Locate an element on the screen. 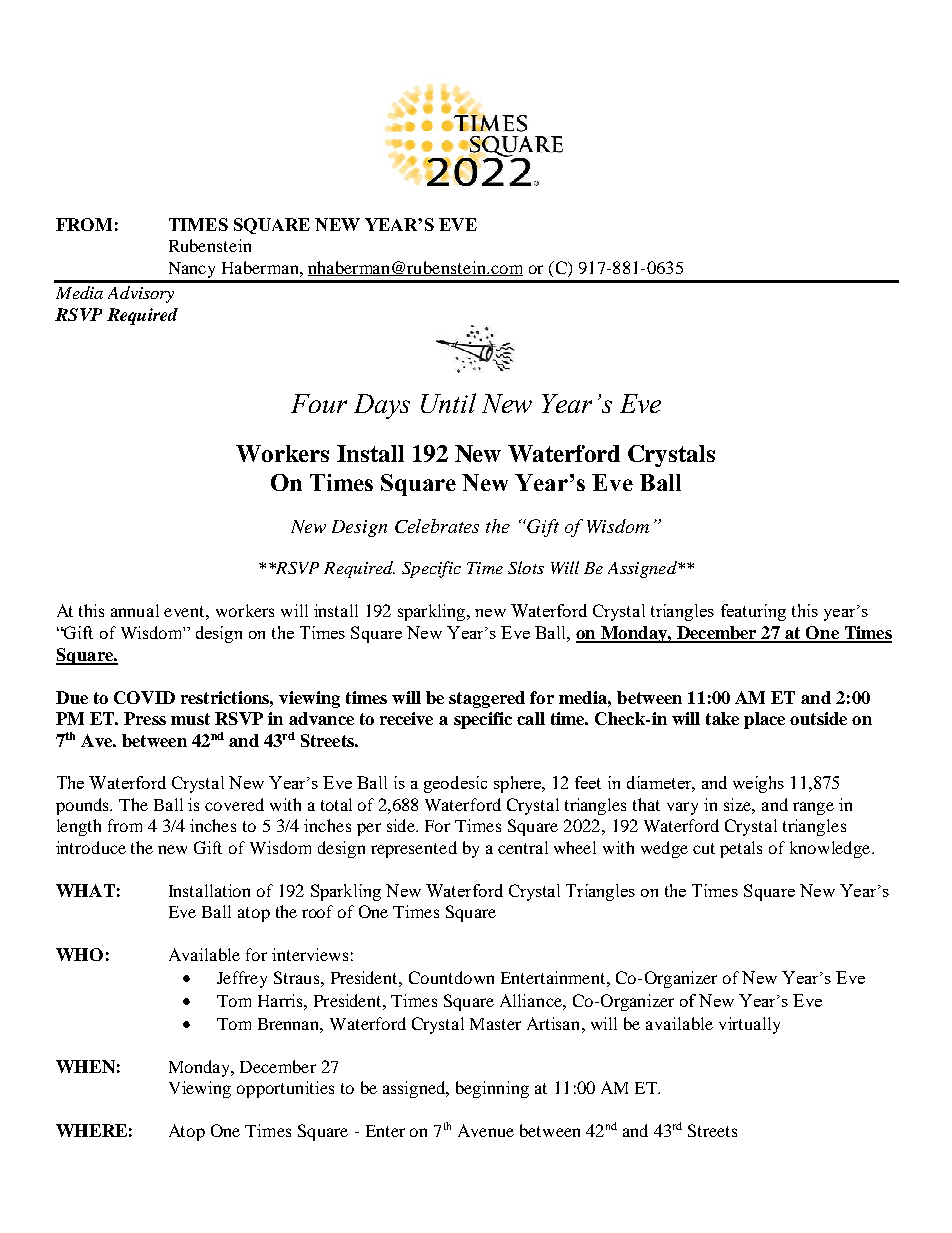  staggered is located at coordinates (487, 699).
